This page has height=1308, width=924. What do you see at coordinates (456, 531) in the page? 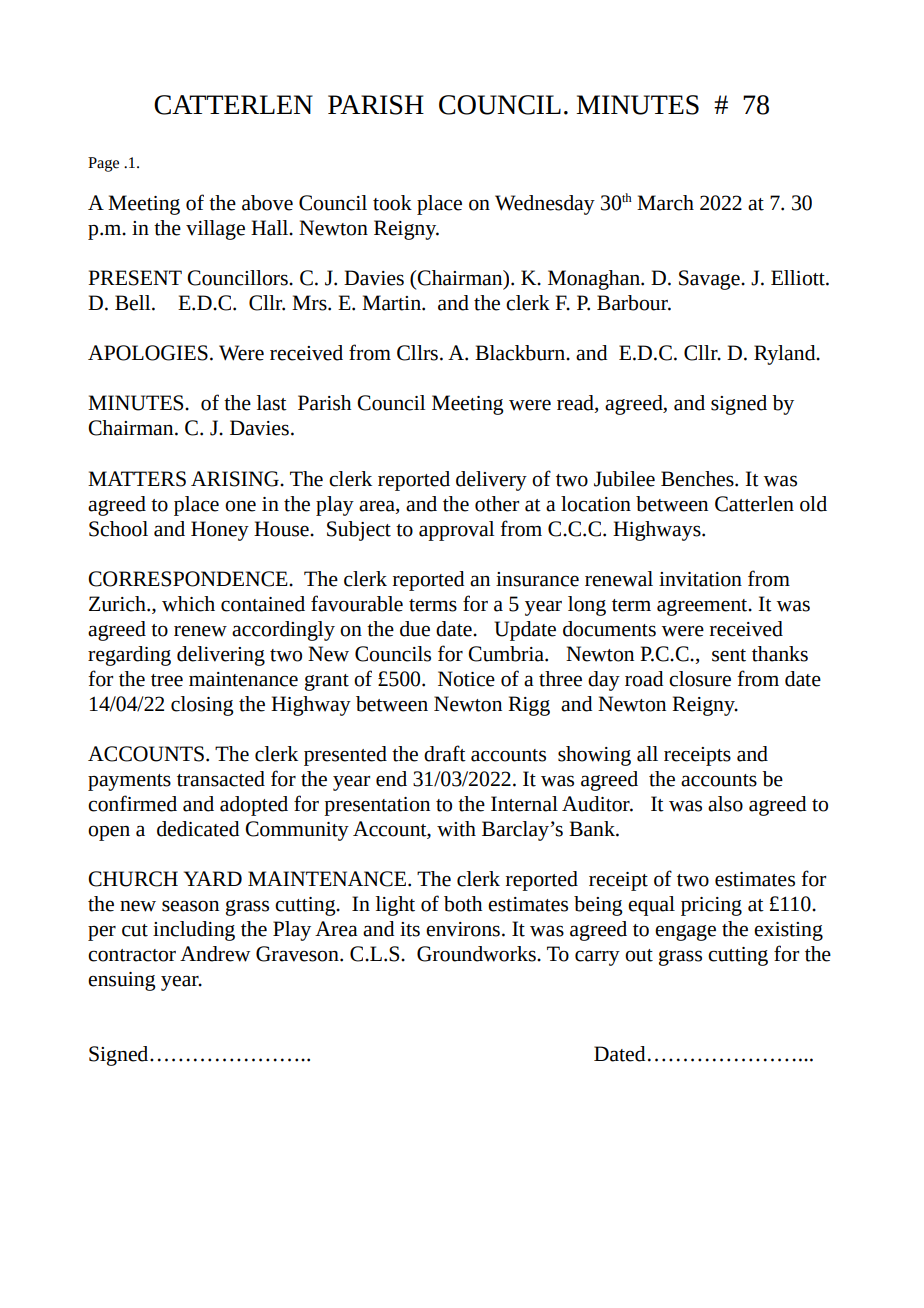
I see `approval` at bounding box center [456, 531].
